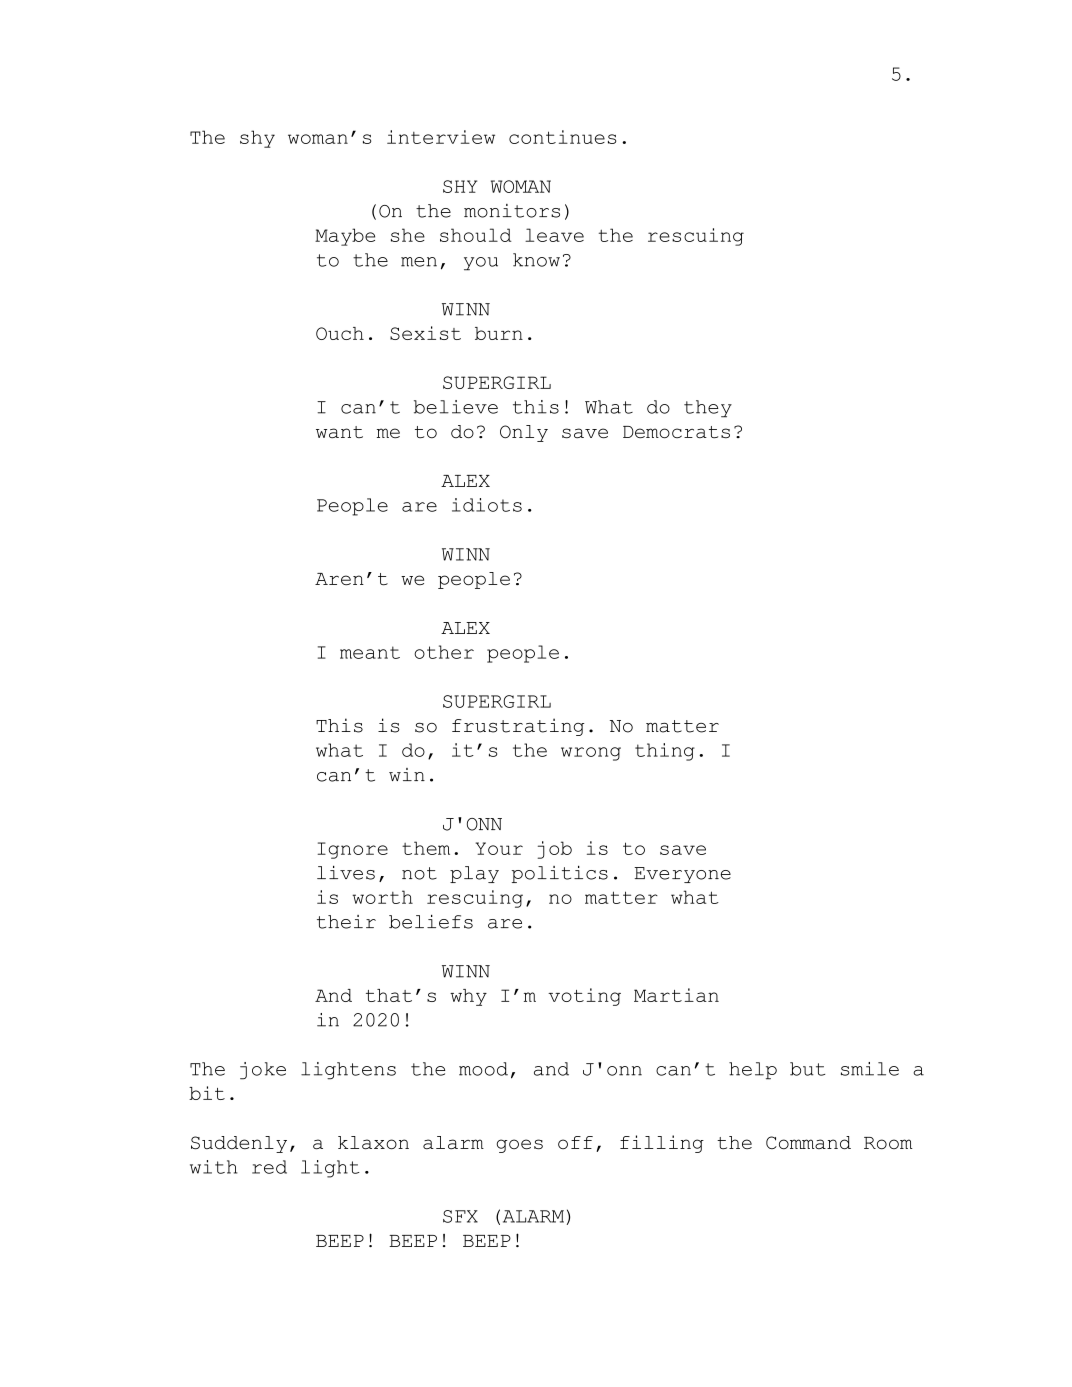 Image resolution: width=1072 pixels, height=1387 pixels. I want to click on continues, so click(562, 137).
